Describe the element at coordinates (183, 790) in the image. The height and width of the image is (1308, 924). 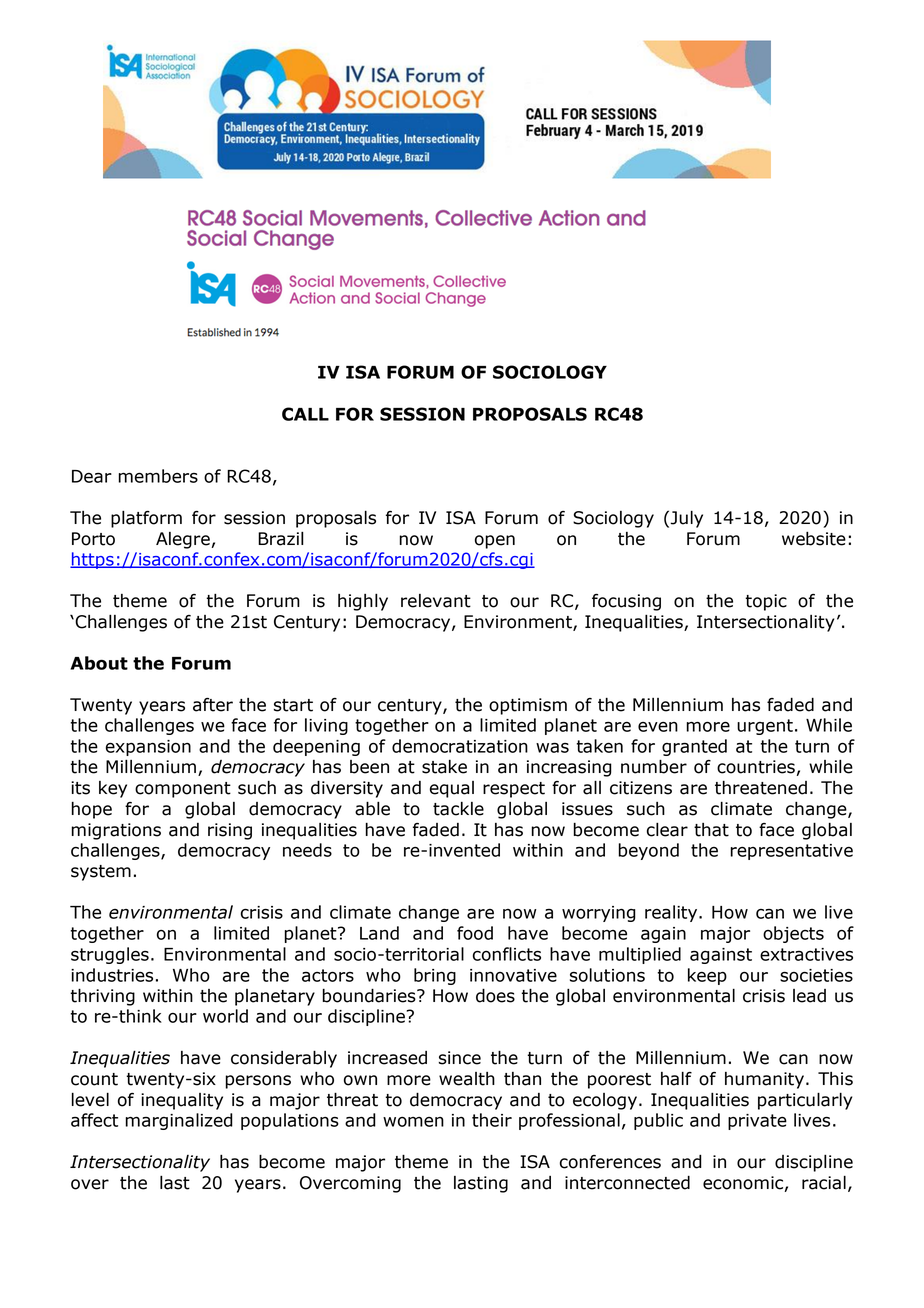
I see `component` at that location.
